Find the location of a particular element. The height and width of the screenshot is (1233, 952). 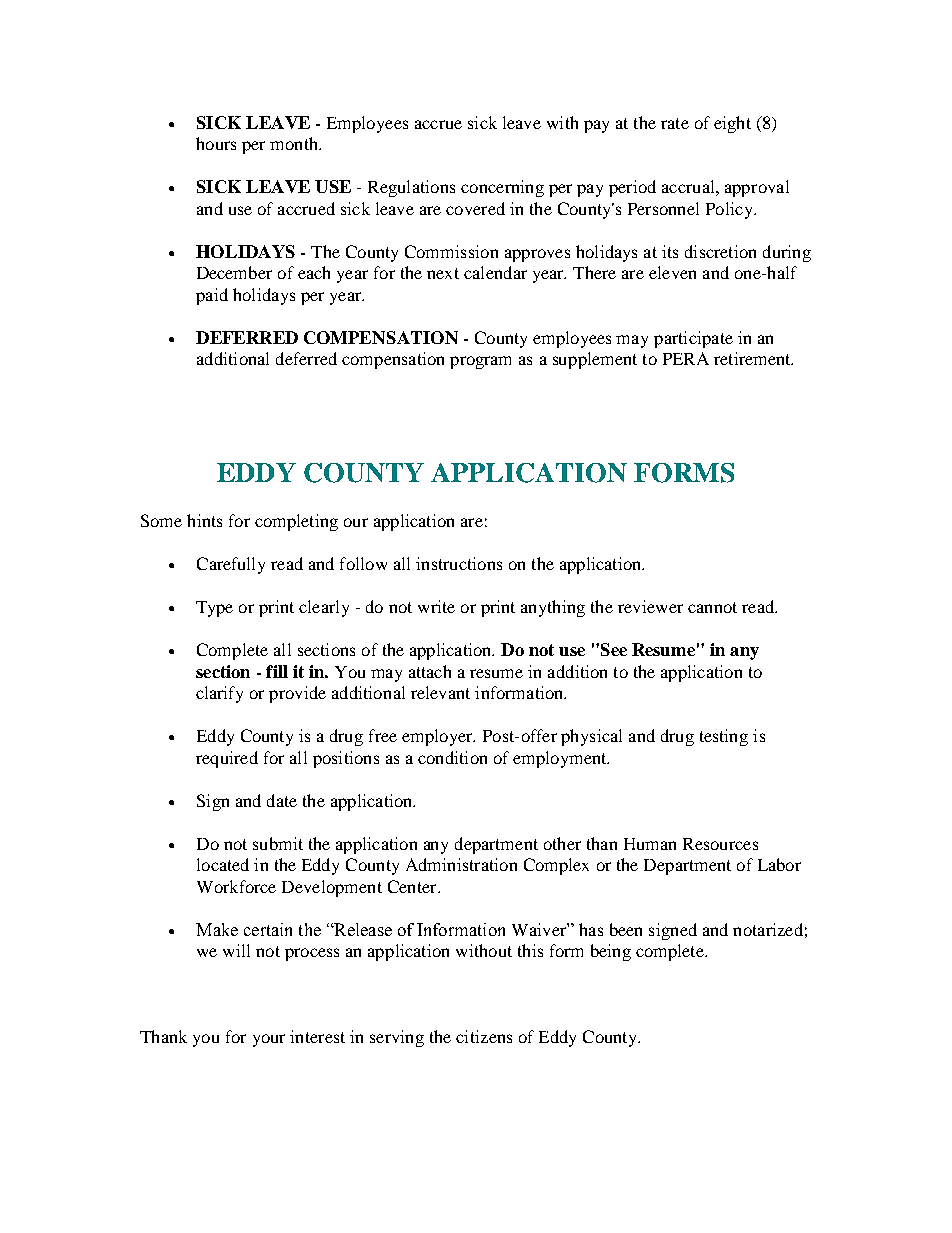

program is located at coordinates (480, 362).
